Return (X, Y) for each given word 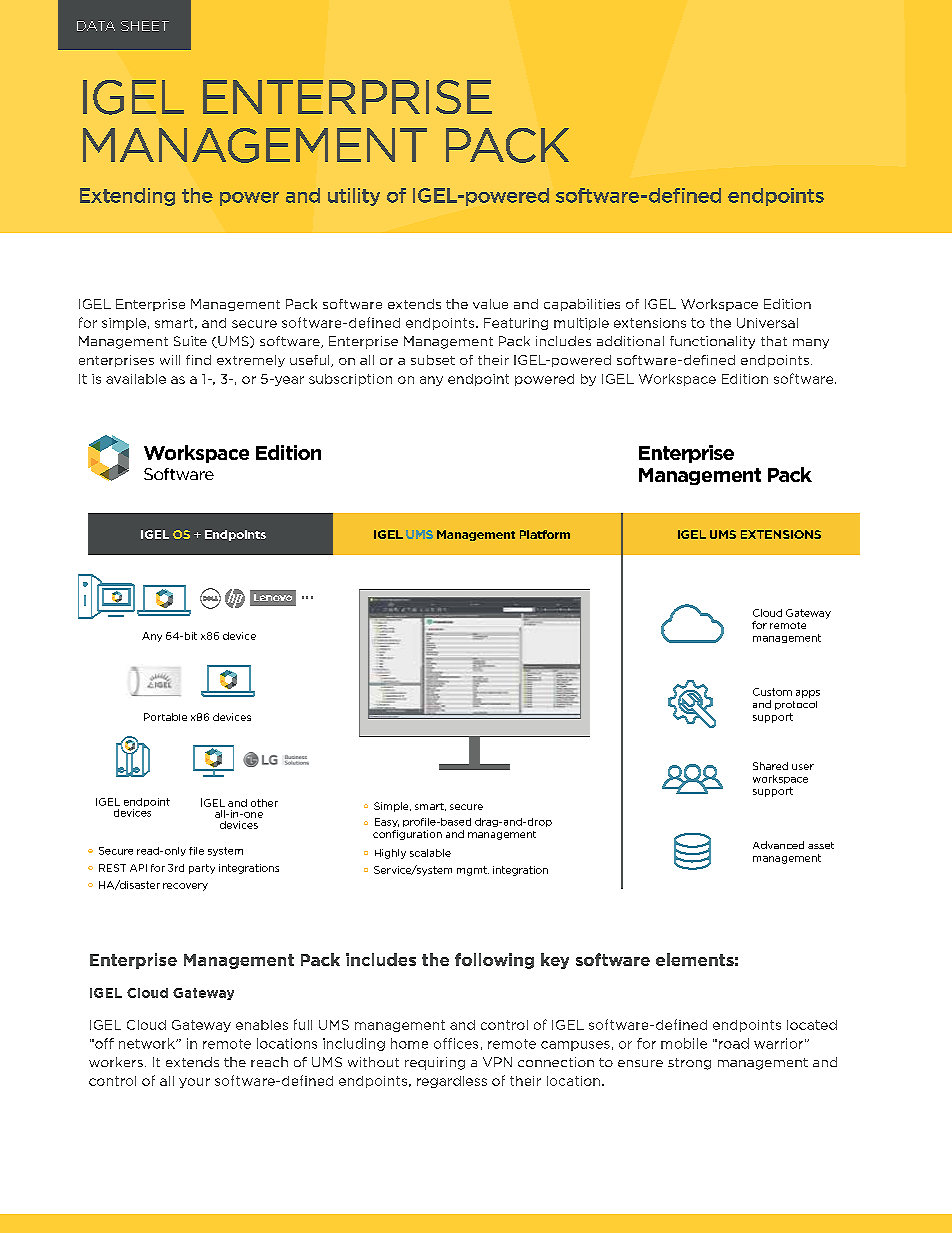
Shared (770, 766)
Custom (772, 692)
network (148, 1043)
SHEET (145, 26)
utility (354, 197)
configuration (407, 835)
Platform (545, 534)
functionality (712, 342)
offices (456, 1043)
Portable (165, 717)
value (490, 304)
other (264, 803)
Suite (190, 341)
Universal (767, 323)
